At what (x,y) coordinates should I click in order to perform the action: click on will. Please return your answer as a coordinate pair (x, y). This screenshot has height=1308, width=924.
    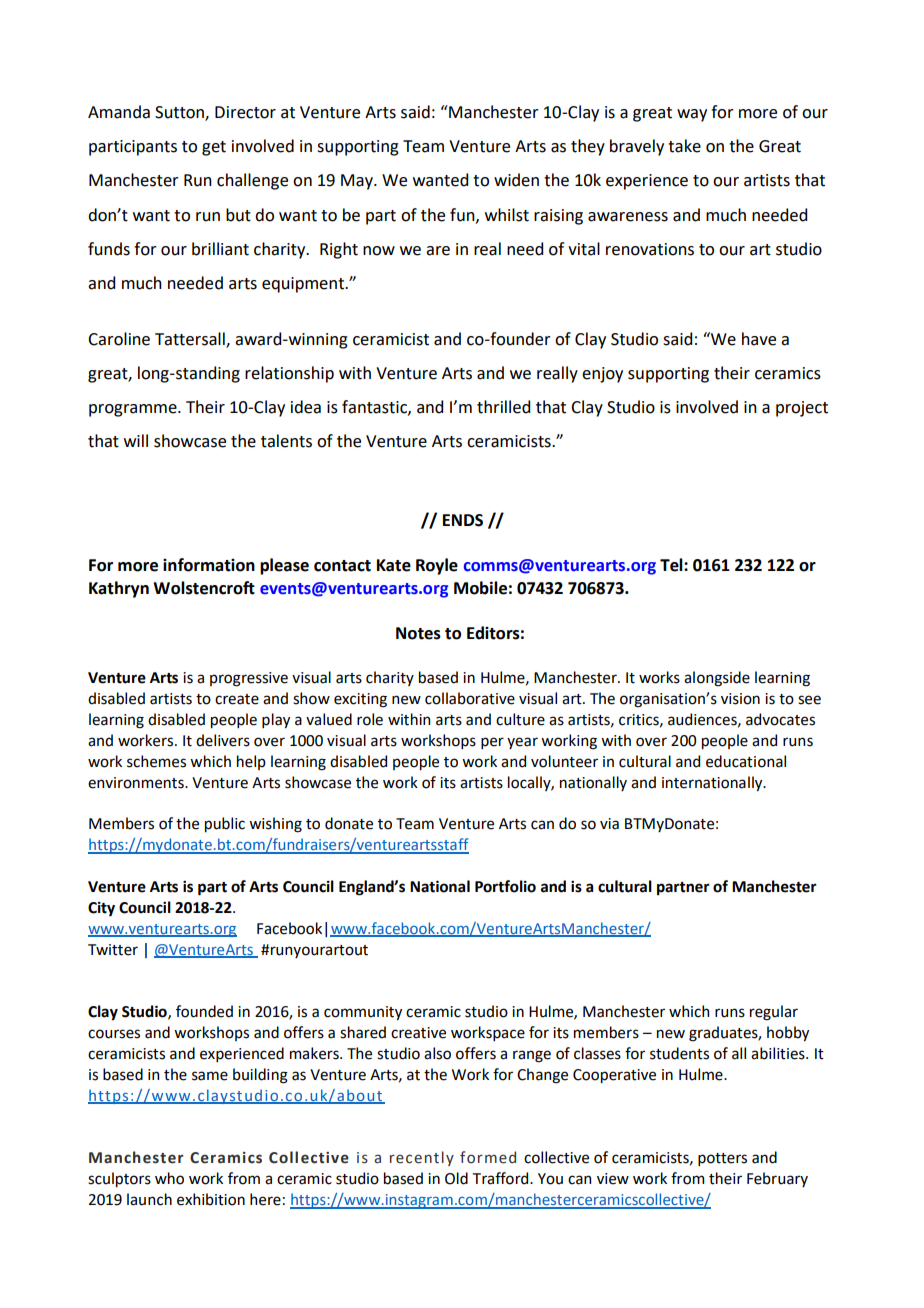
    Looking at the image, I should click on (136, 440).
